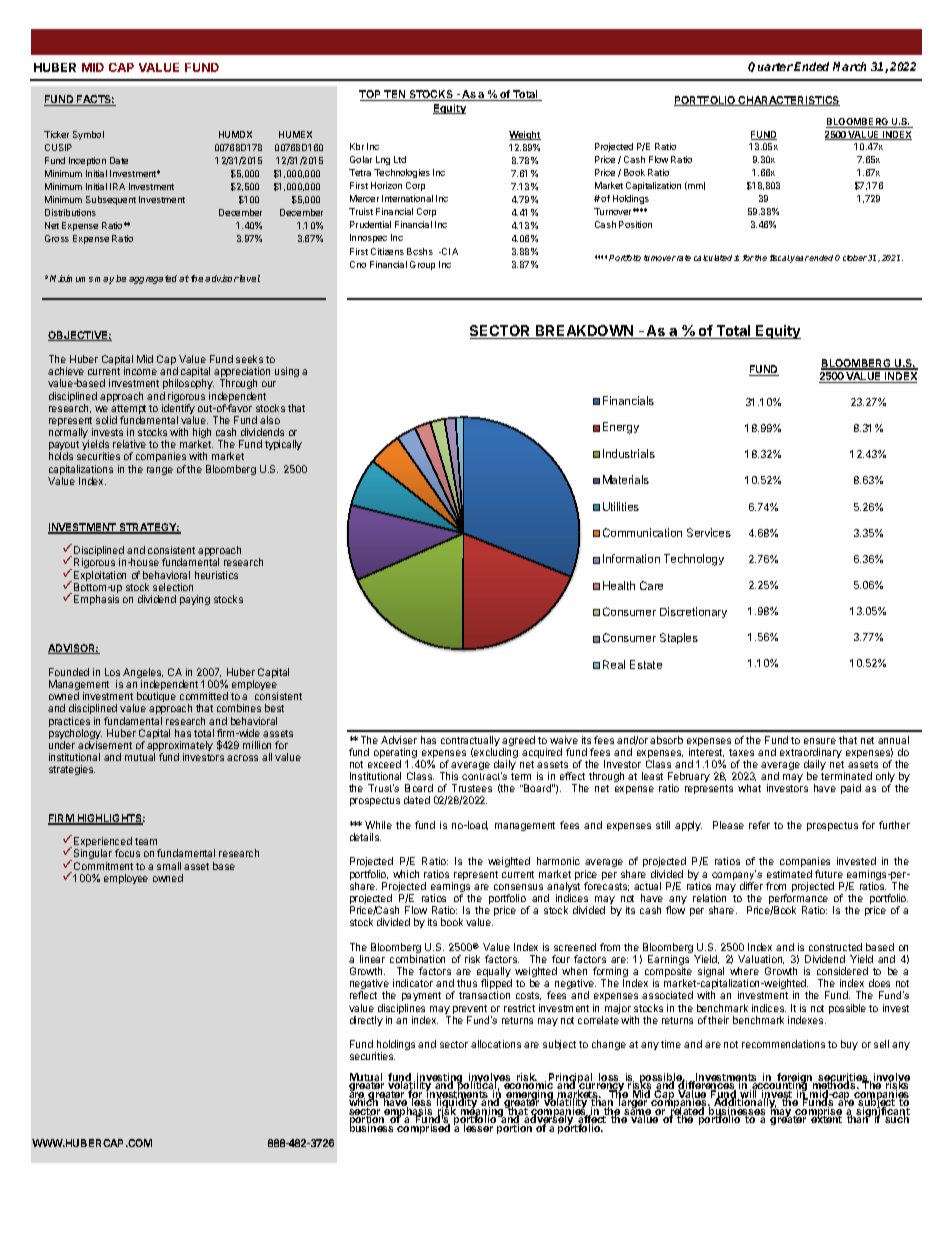  I want to click on Group, so click(422, 265).
